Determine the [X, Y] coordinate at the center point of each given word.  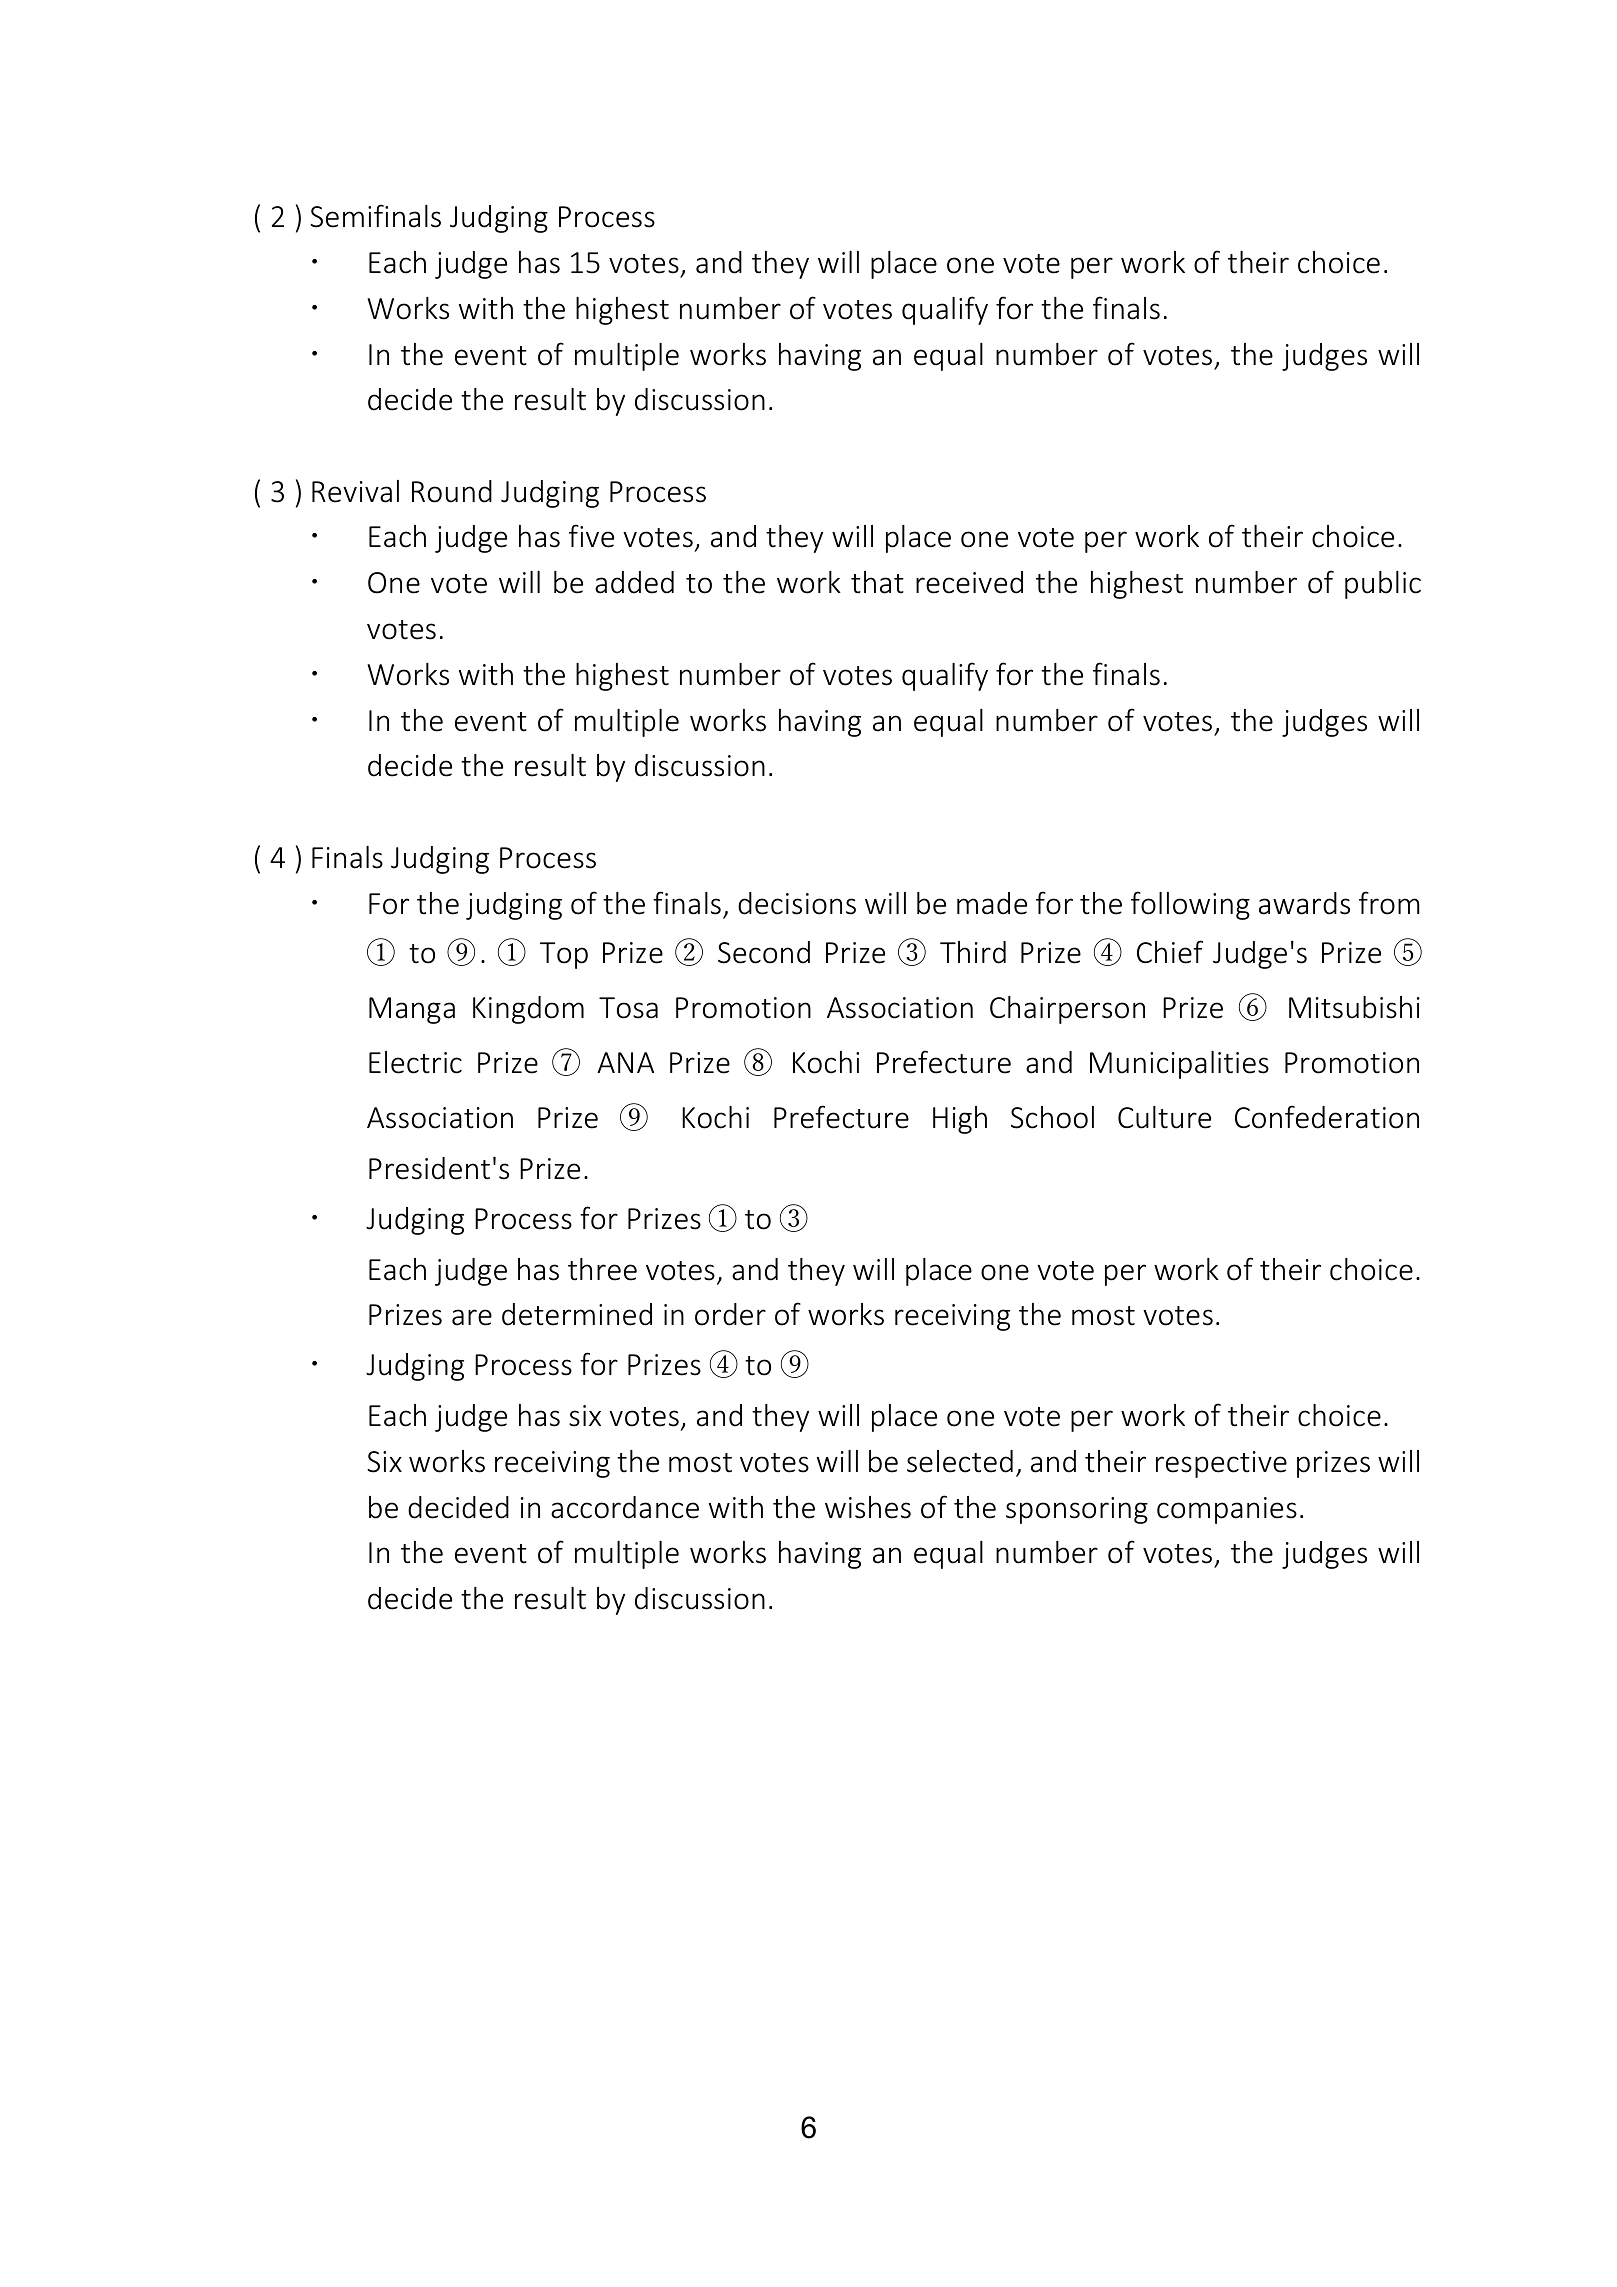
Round [452, 491]
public [1383, 585]
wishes [868, 1507]
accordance [625, 1507]
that [877, 582]
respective [1221, 1464]
